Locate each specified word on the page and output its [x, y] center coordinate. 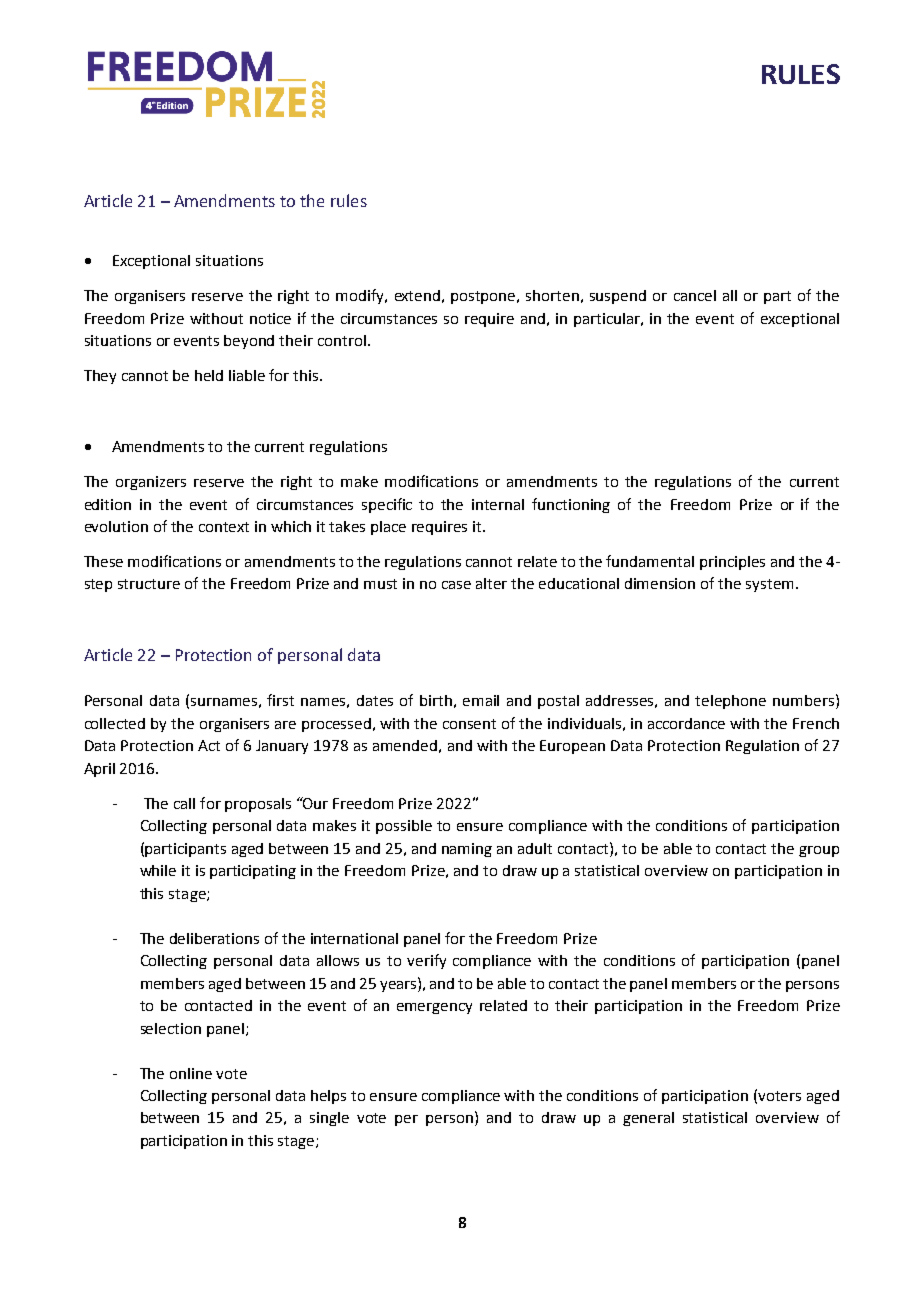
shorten [552, 295]
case [456, 585]
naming [467, 850]
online [191, 1073]
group [819, 851]
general [648, 1119]
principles [732, 563]
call [184, 803]
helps [328, 1097]
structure [149, 584]
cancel [695, 295]
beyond [249, 342]
